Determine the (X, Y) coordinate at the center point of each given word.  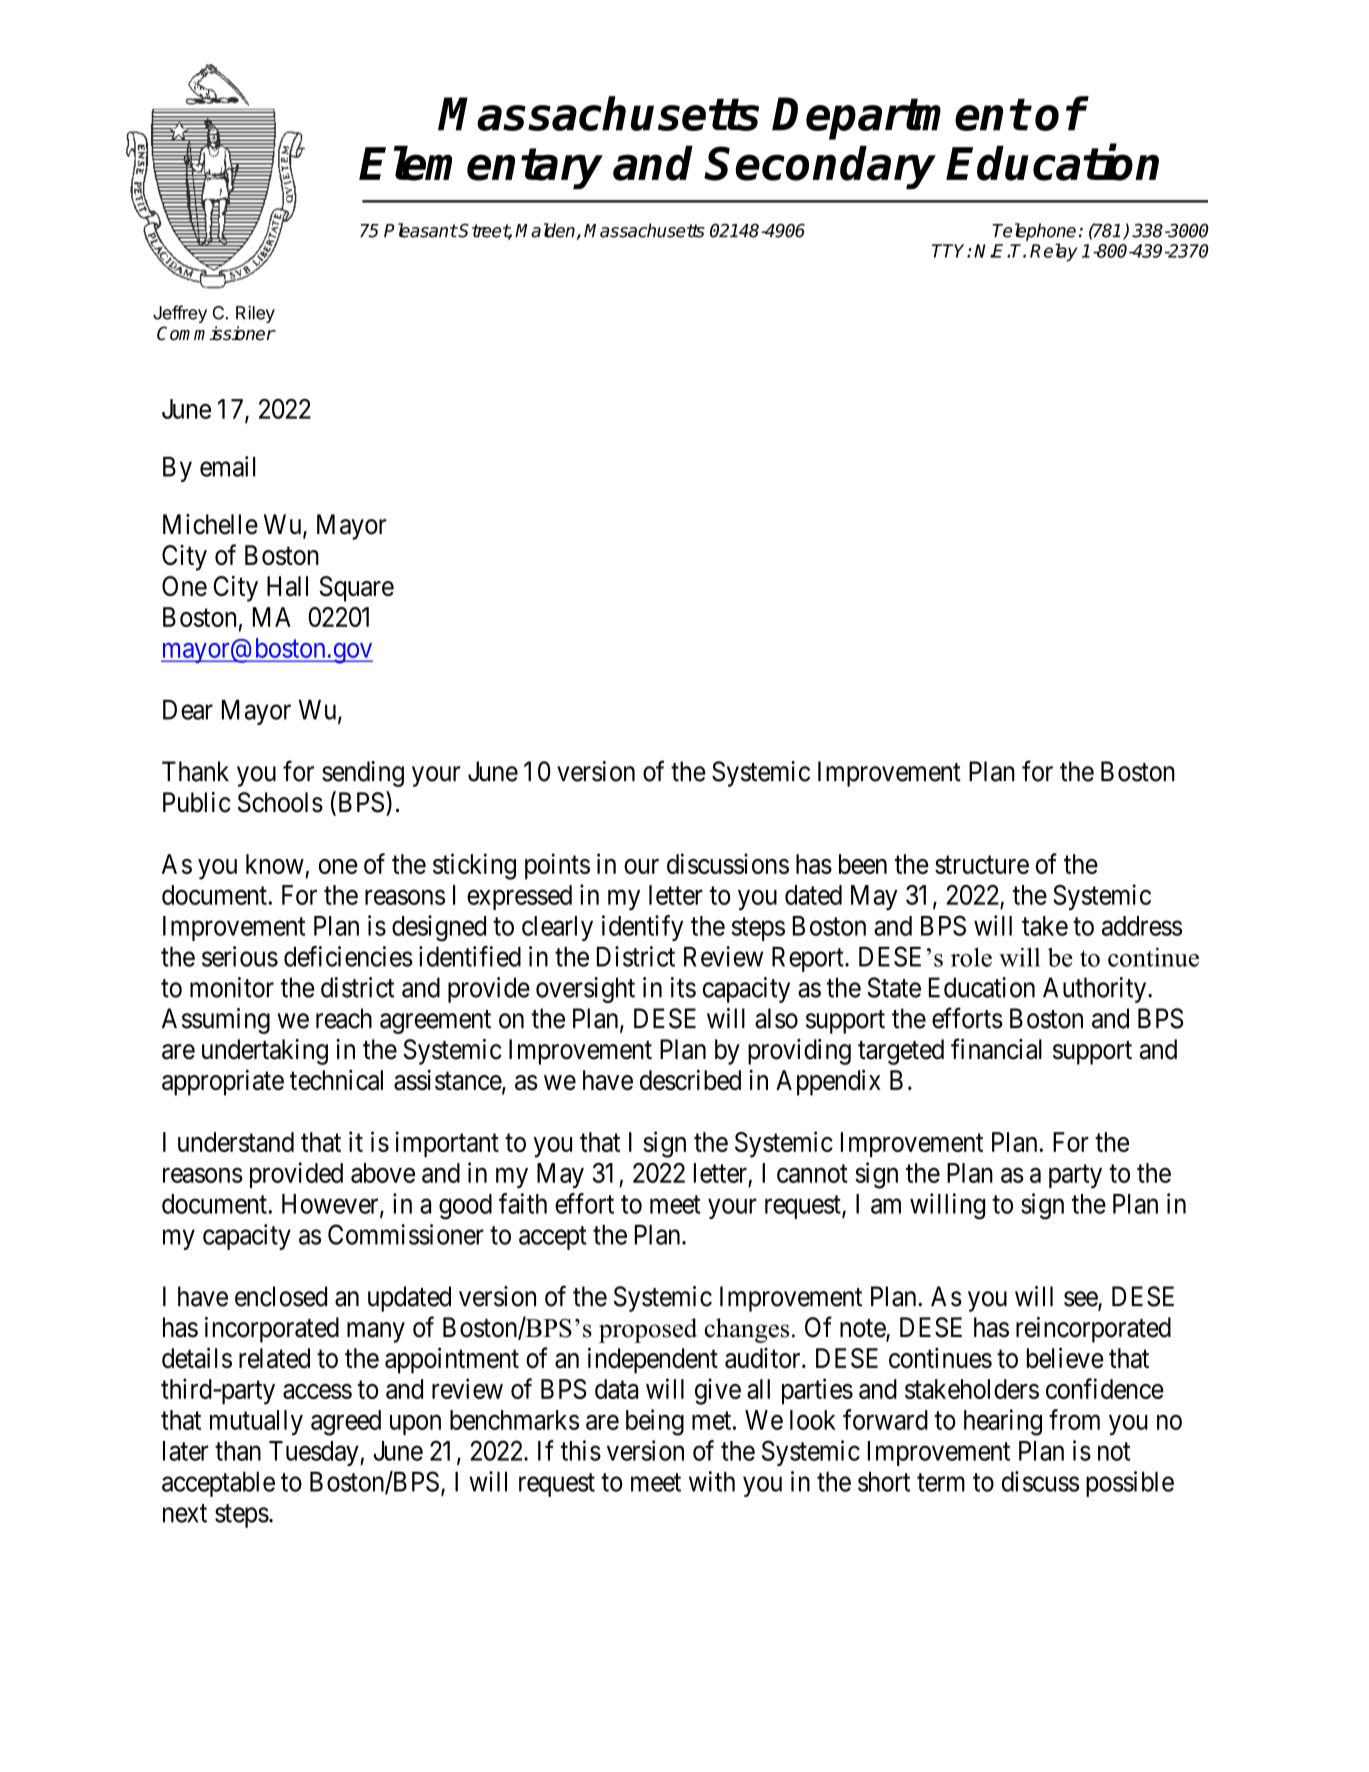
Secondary (821, 167)
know (275, 864)
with (712, 1481)
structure (982, 865)
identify (642, 928)
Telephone (1034, 232)
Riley (255, 314)
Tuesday (315, 1453)
